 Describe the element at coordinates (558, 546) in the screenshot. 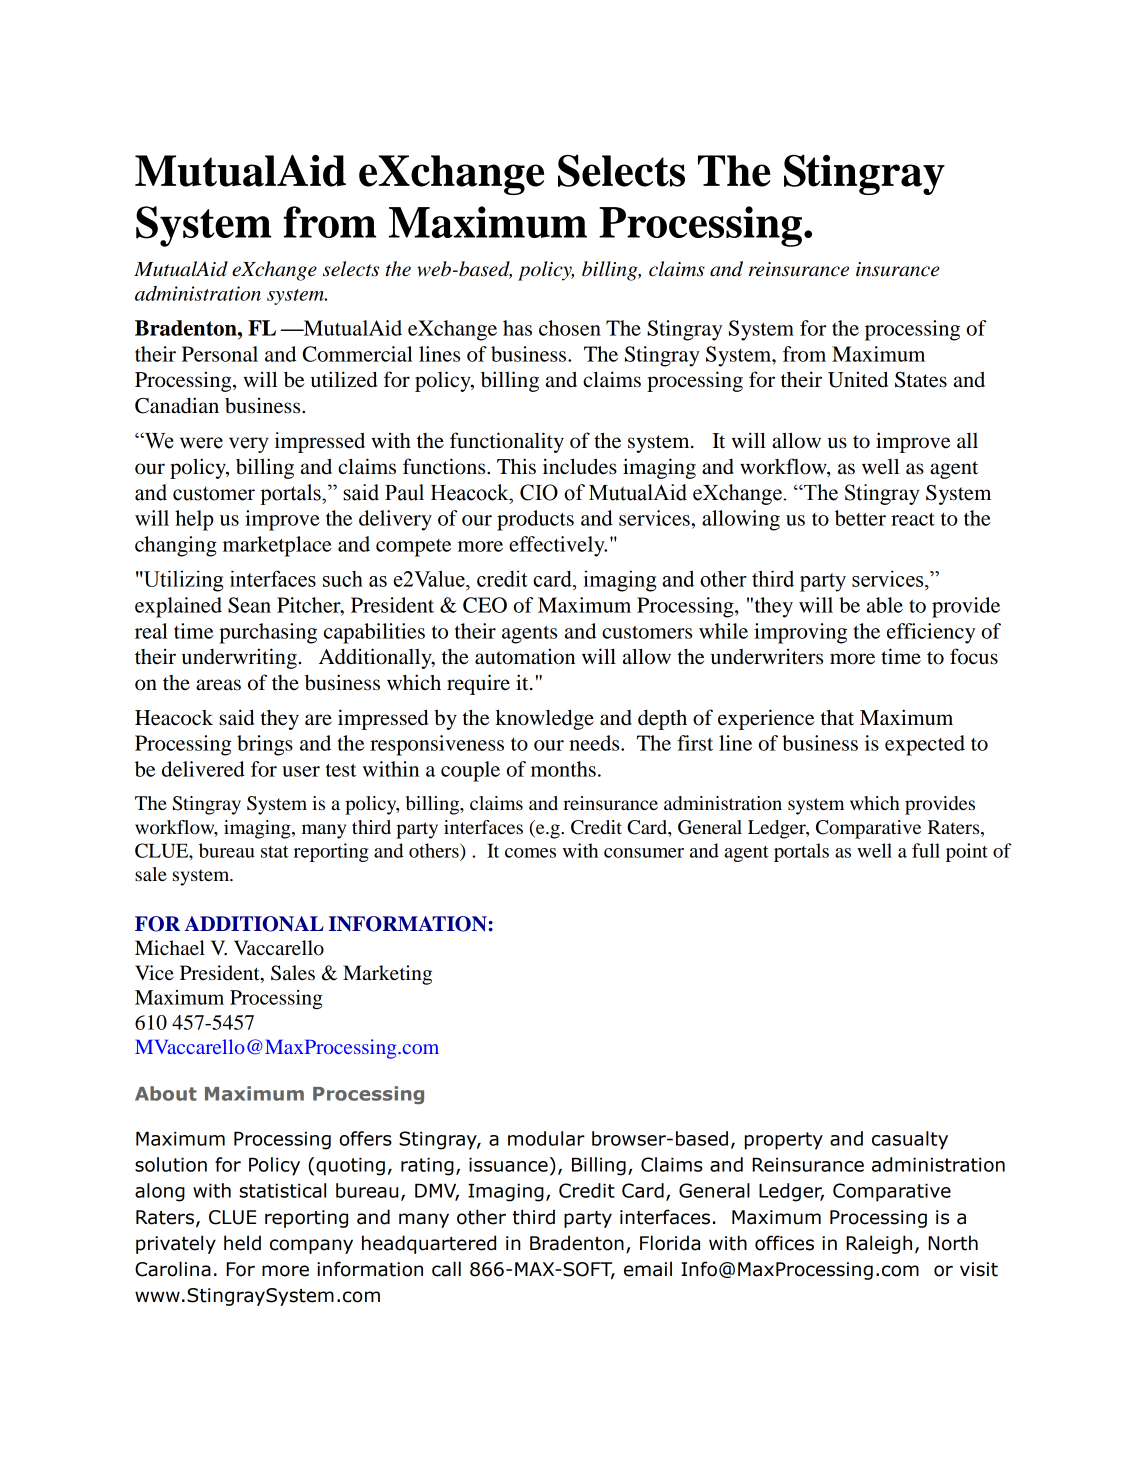

I see `effectively` at that location.
